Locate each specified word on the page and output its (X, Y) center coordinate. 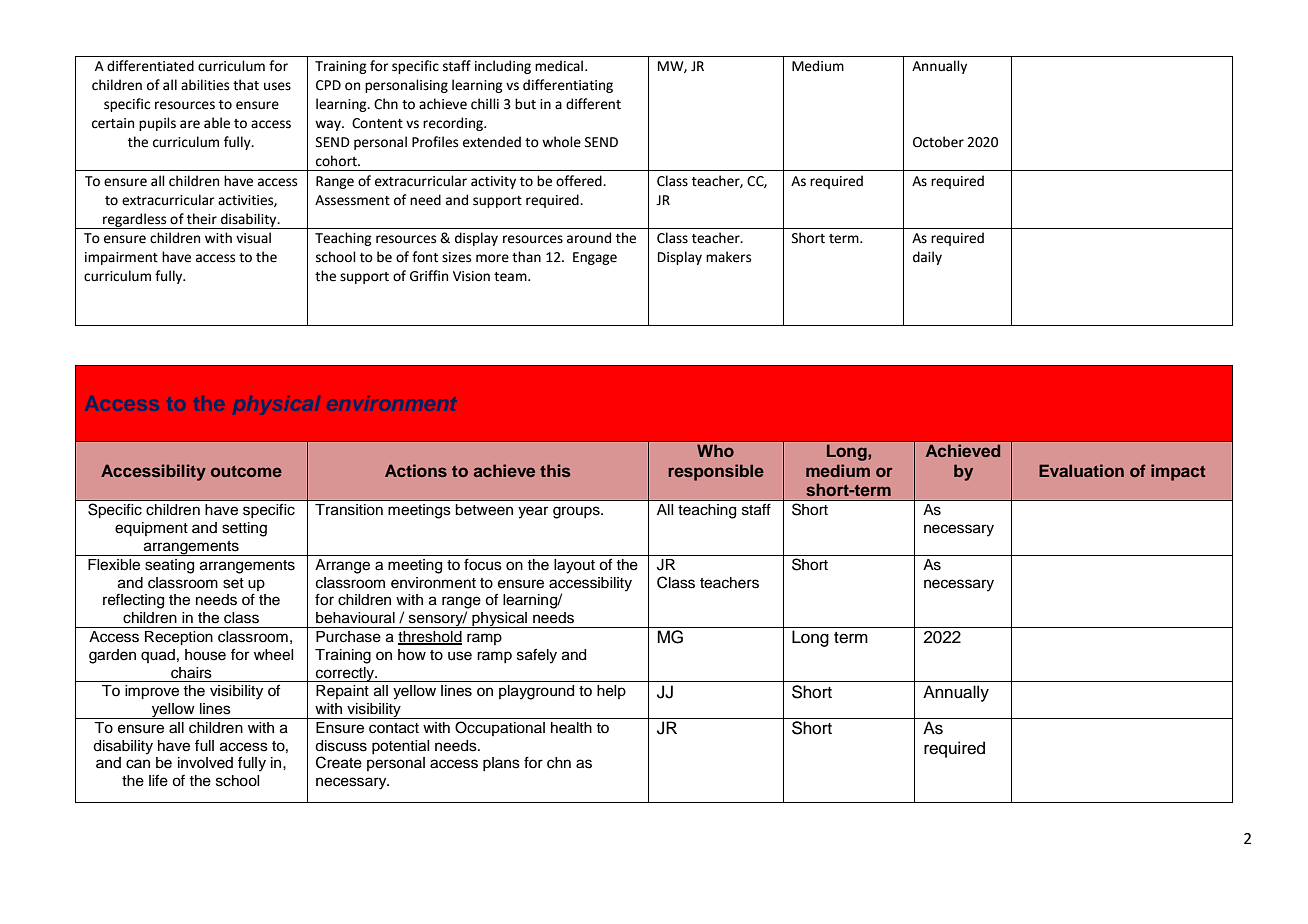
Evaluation (1081, 470)
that (246, 85)
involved (205, 763)
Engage (595, 258)
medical (560, 66)
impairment (121, 258)
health (571, 728)
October (938, 142)
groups (577, 512)
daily (927, 258)
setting (244, 529)
